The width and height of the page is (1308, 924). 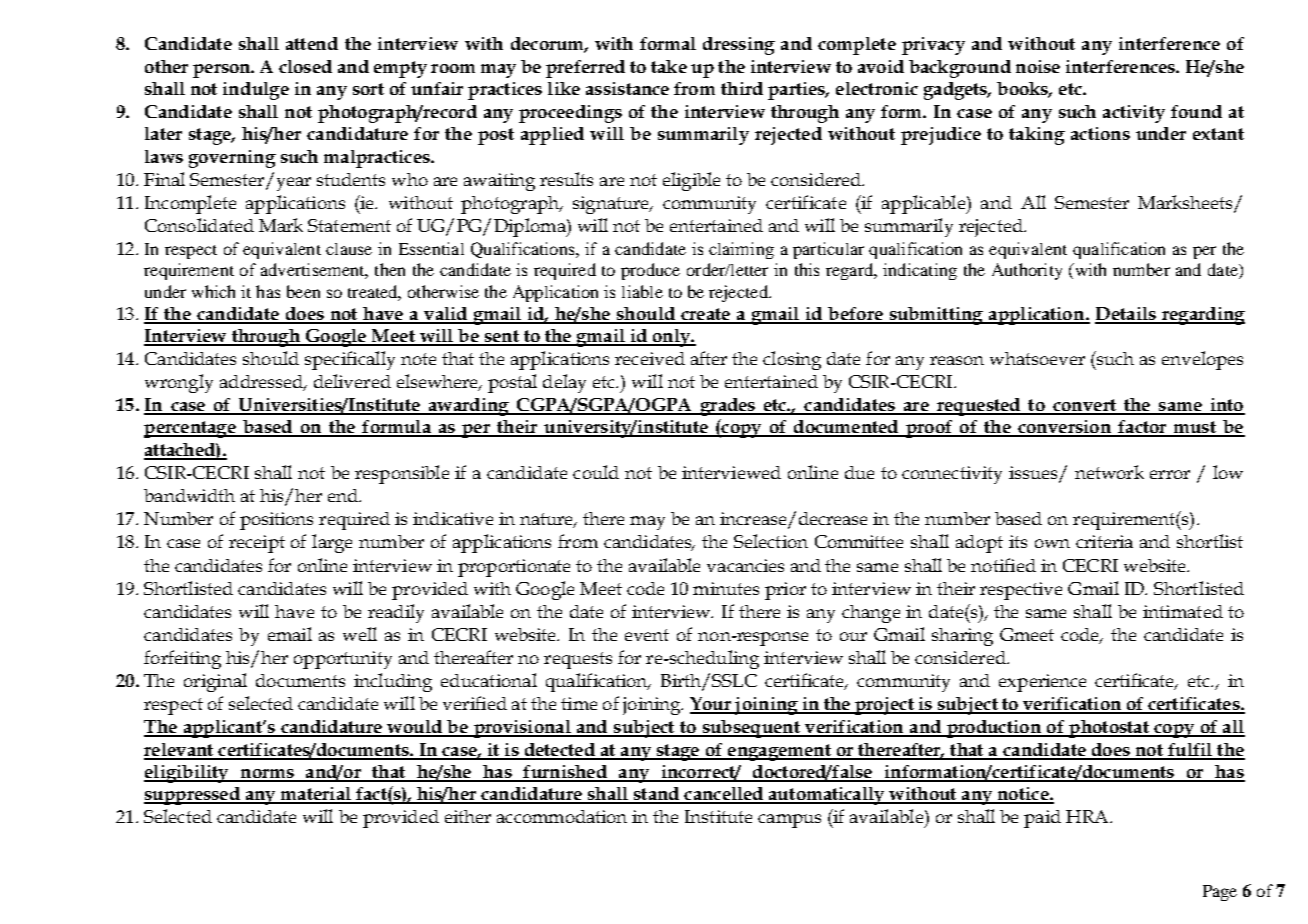 I want to click on take, so click(x=669, y=66).
